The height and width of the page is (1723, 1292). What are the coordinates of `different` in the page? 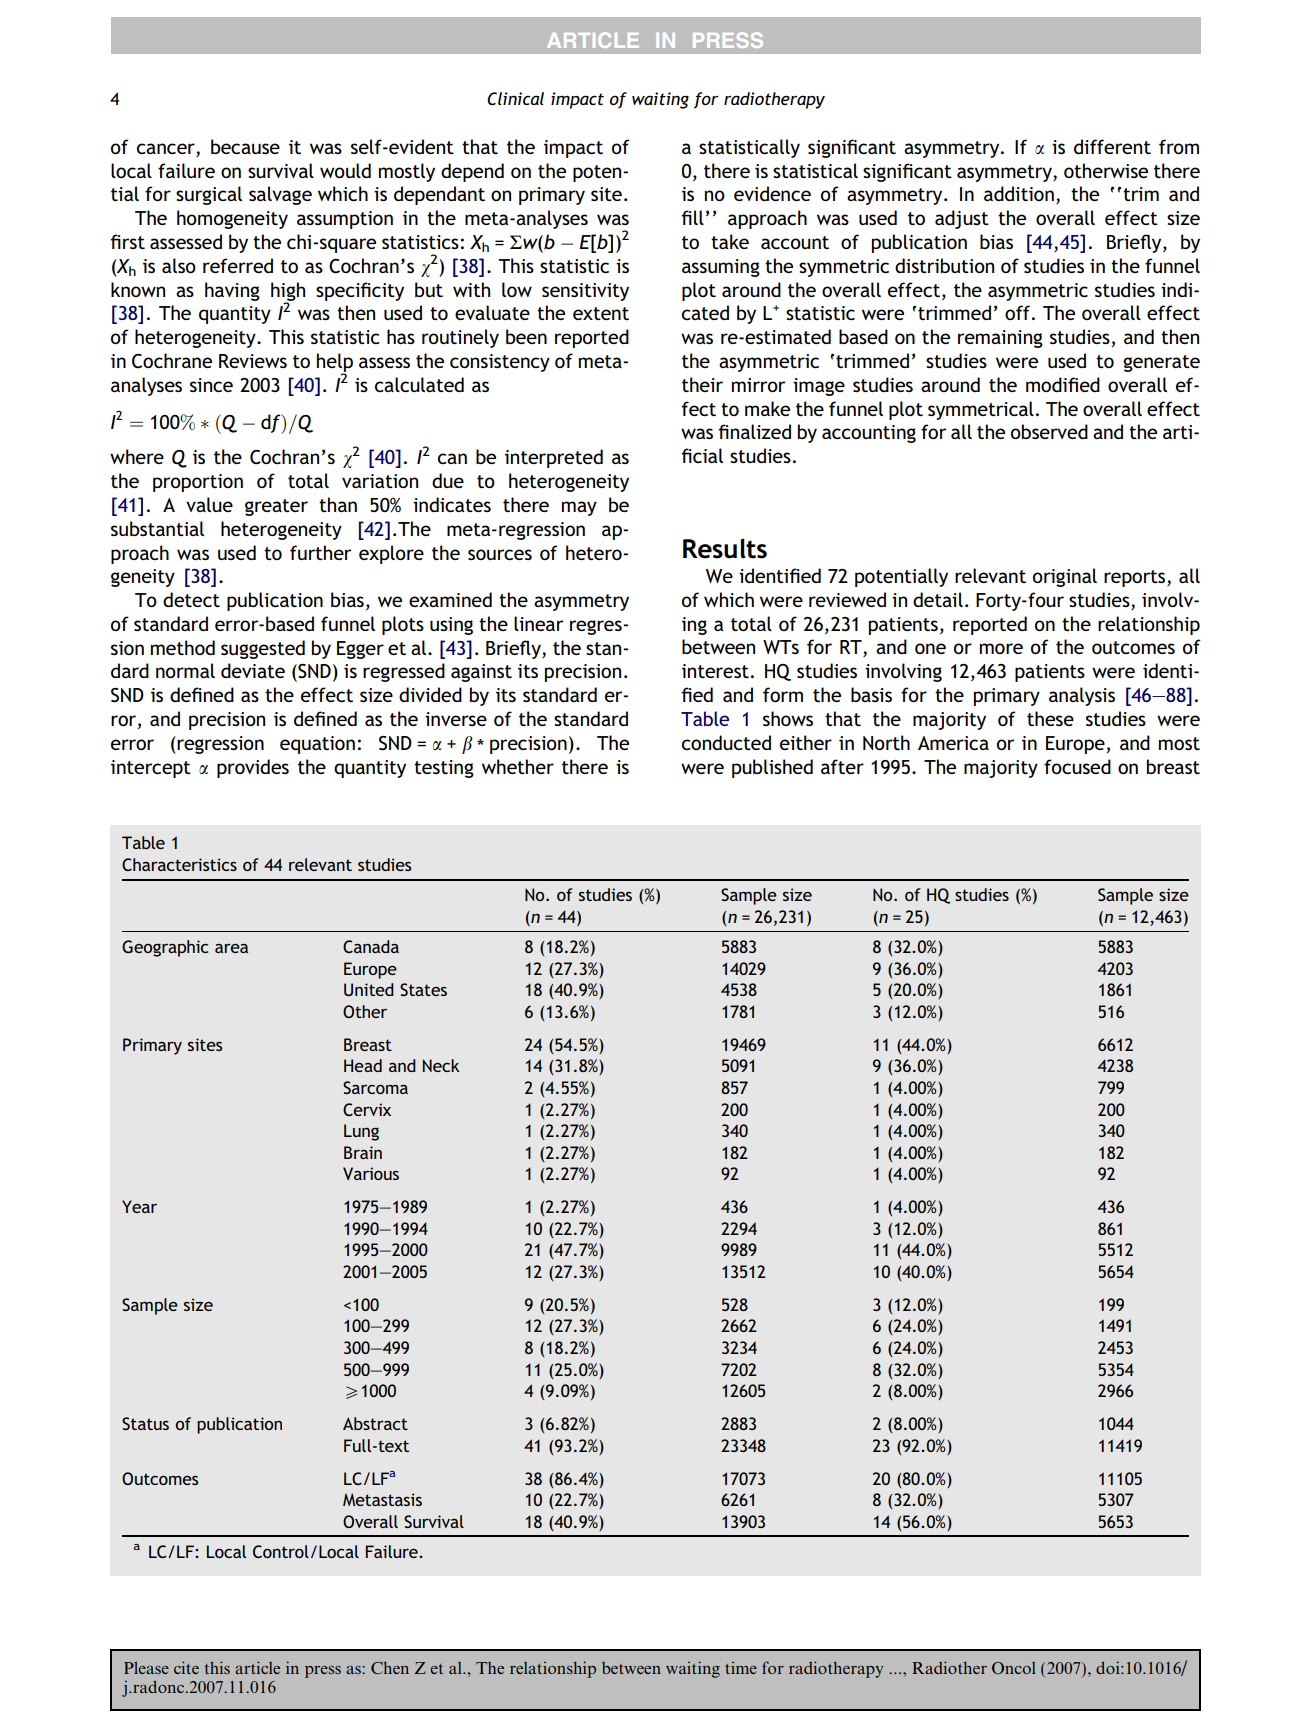 It's located at (1112, 146).
